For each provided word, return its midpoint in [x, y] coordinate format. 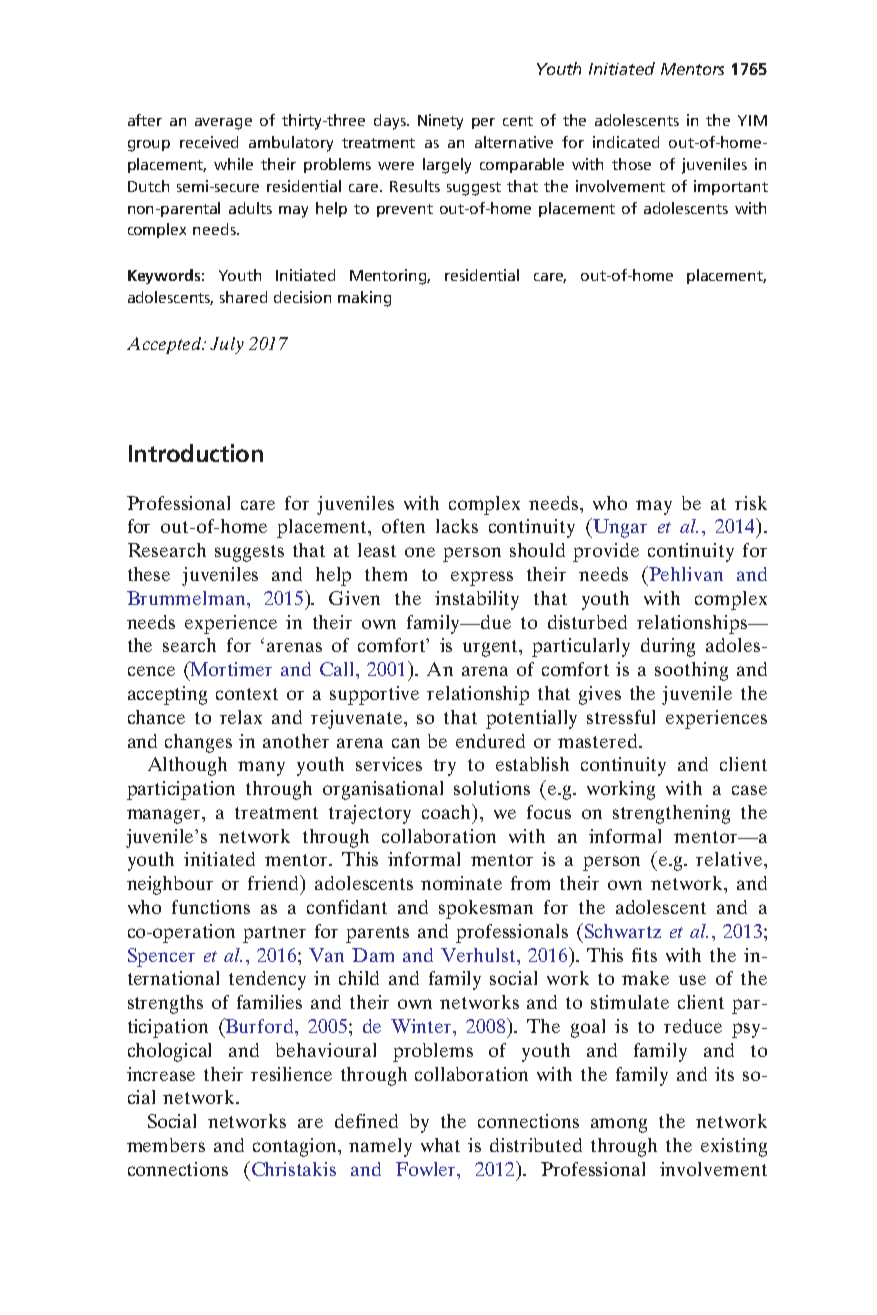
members [166, 1145]
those [631, 164]
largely [447, 166]
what [440, 1145]
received [209, 142]
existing [734, 1147]
